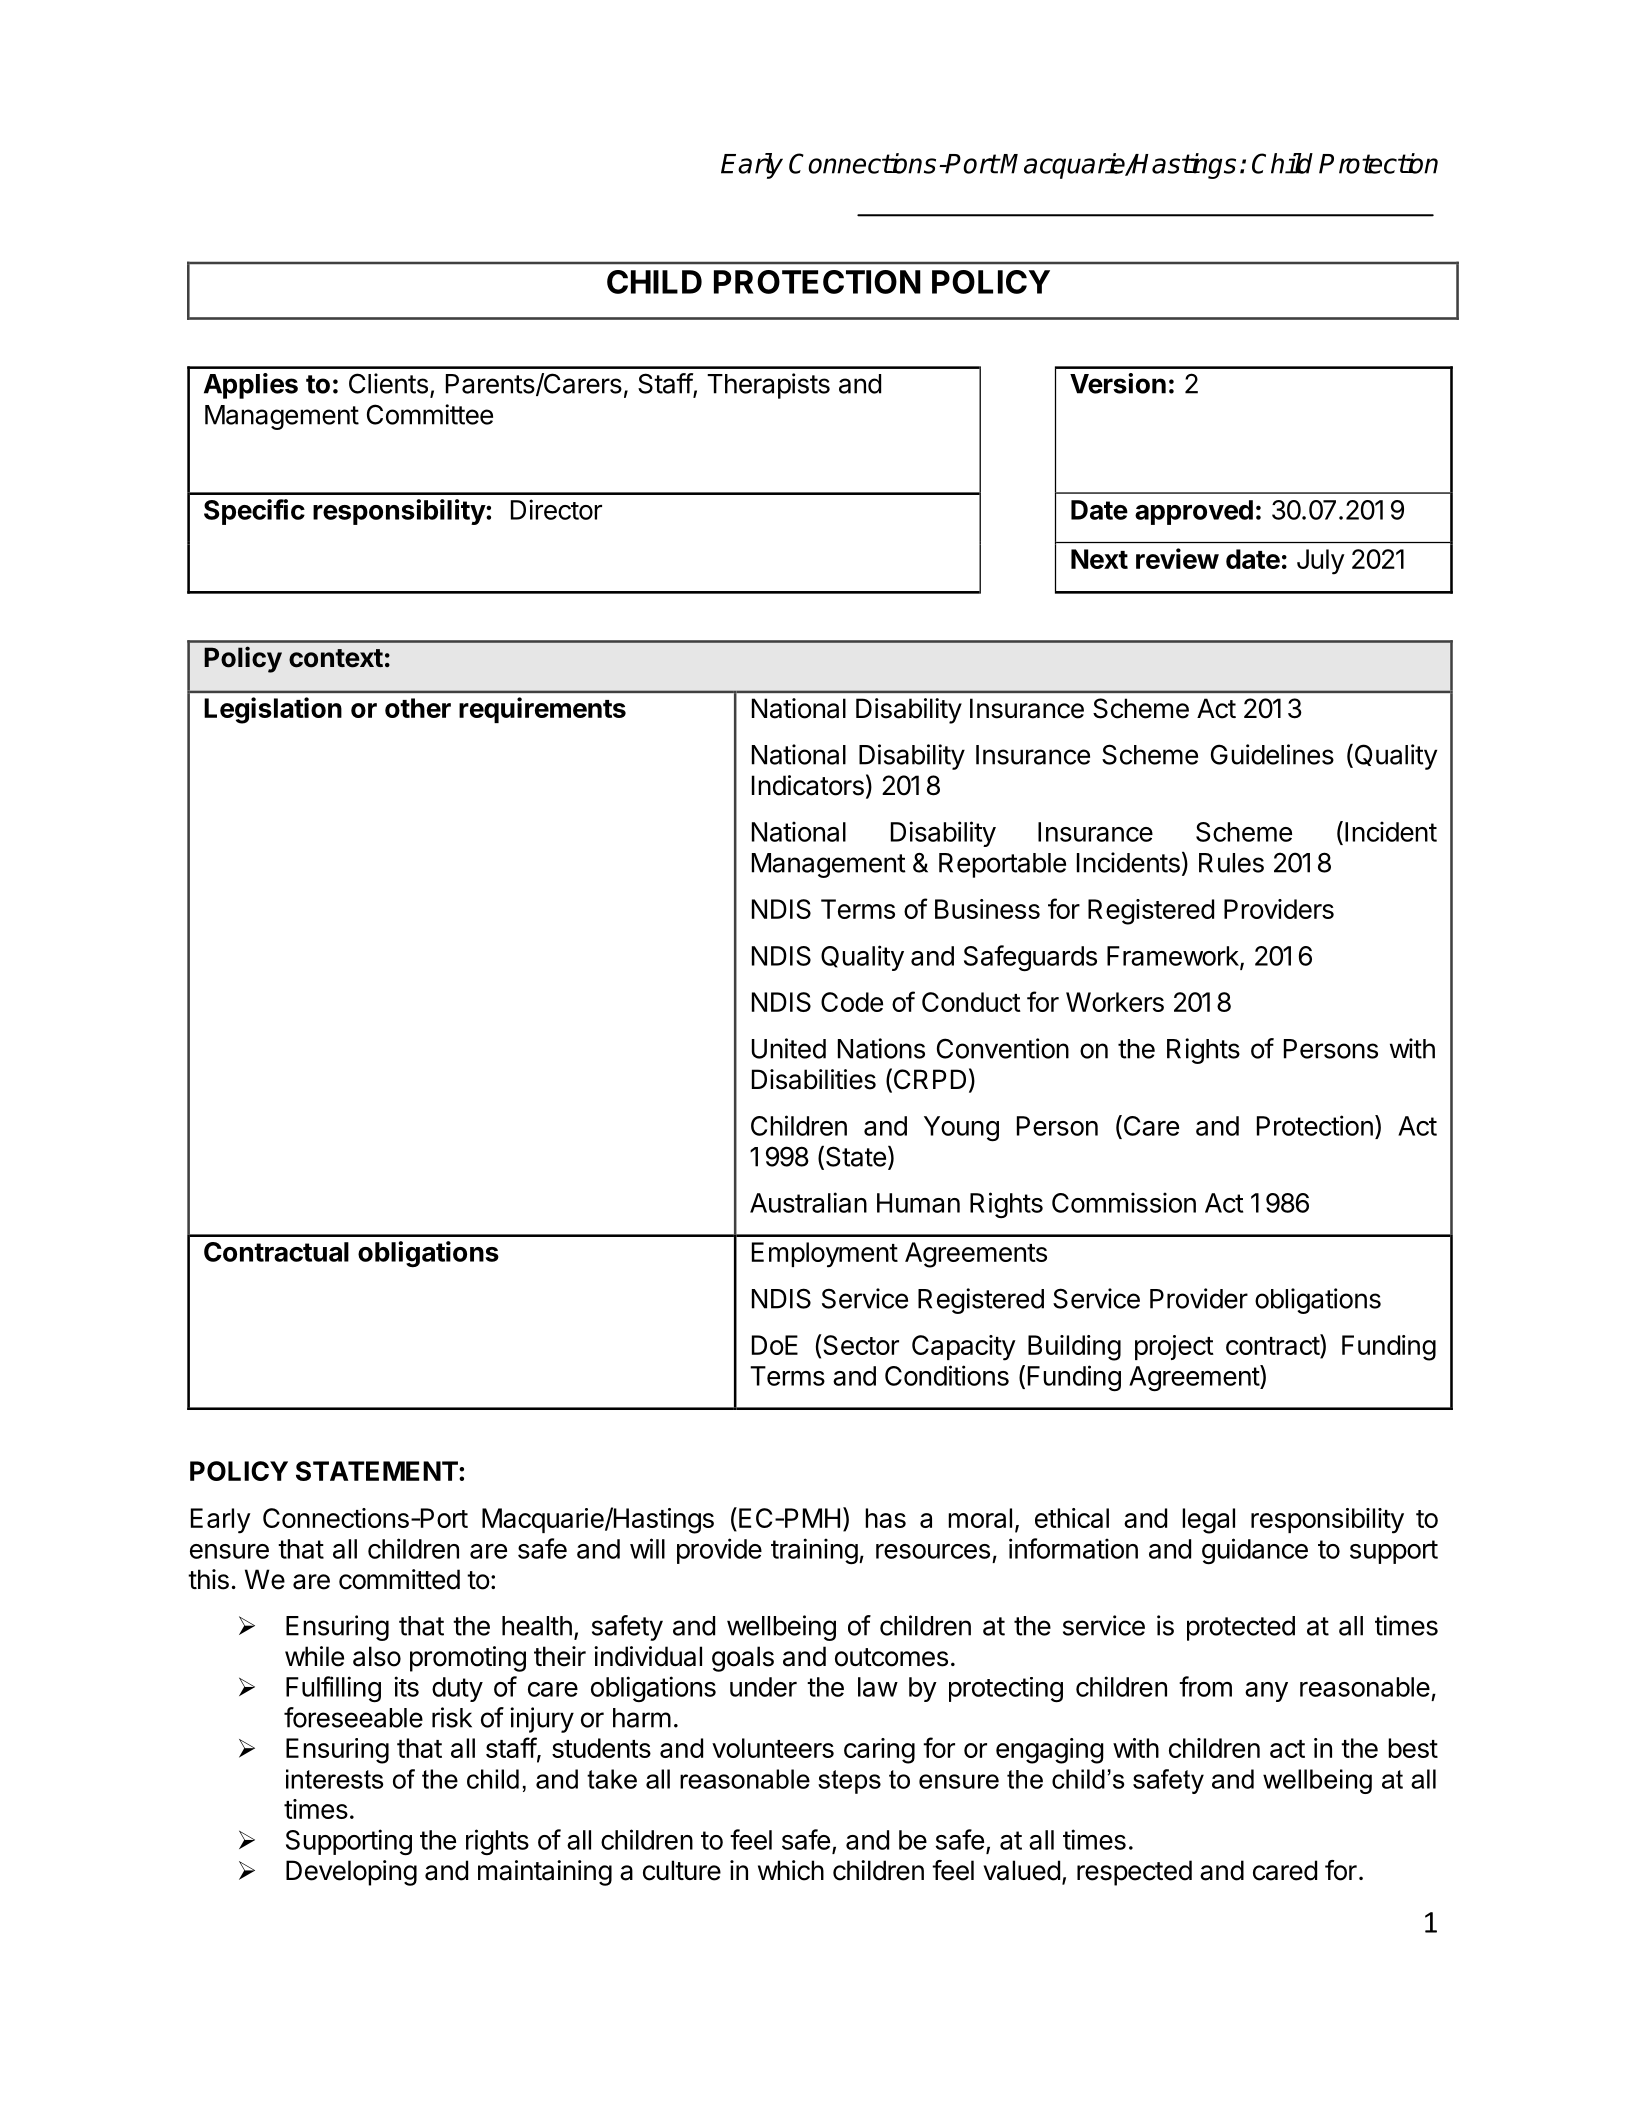  I want to click on Therapists, so click(768, 386).
